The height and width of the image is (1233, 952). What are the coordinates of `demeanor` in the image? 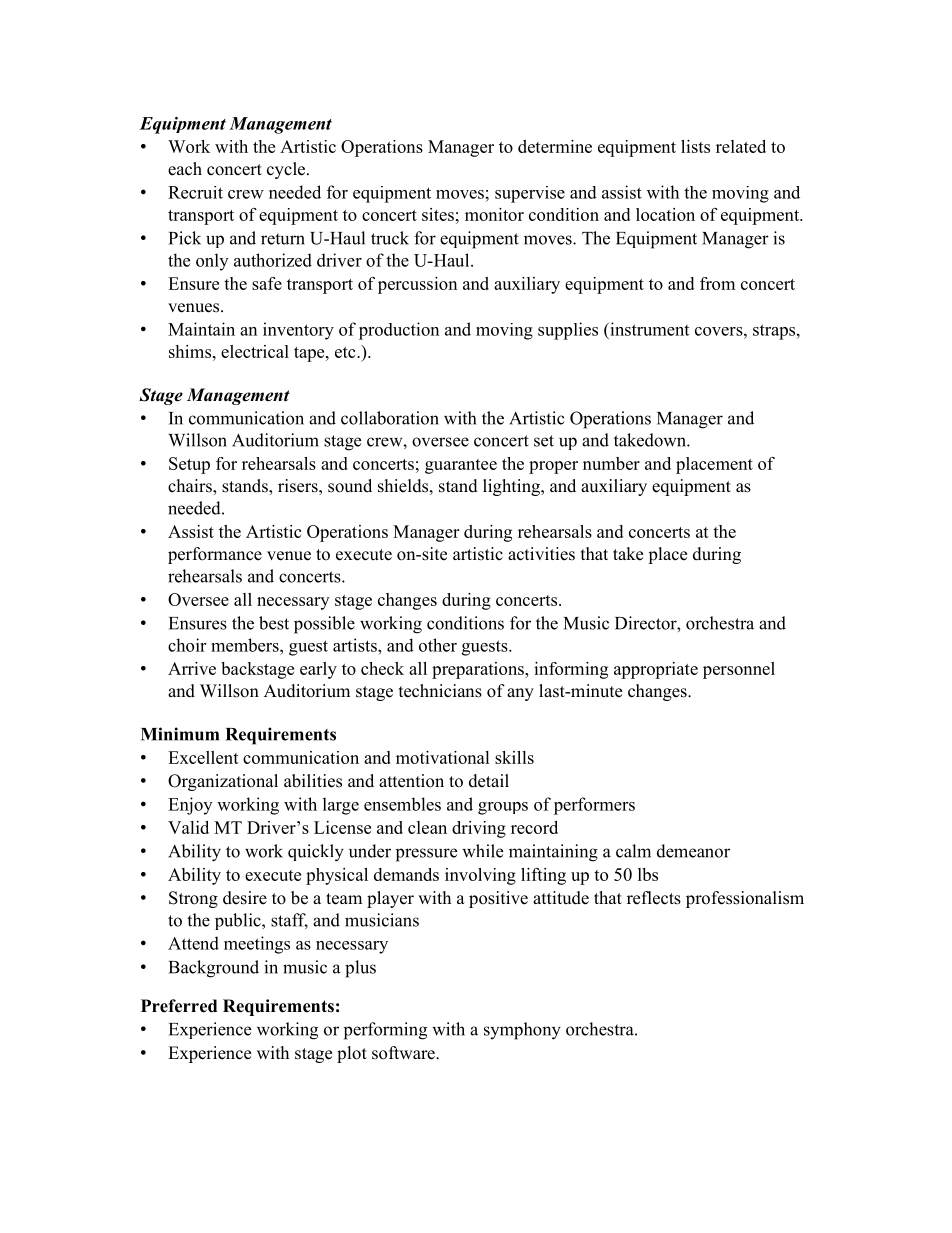 It's located at (693, 851).
